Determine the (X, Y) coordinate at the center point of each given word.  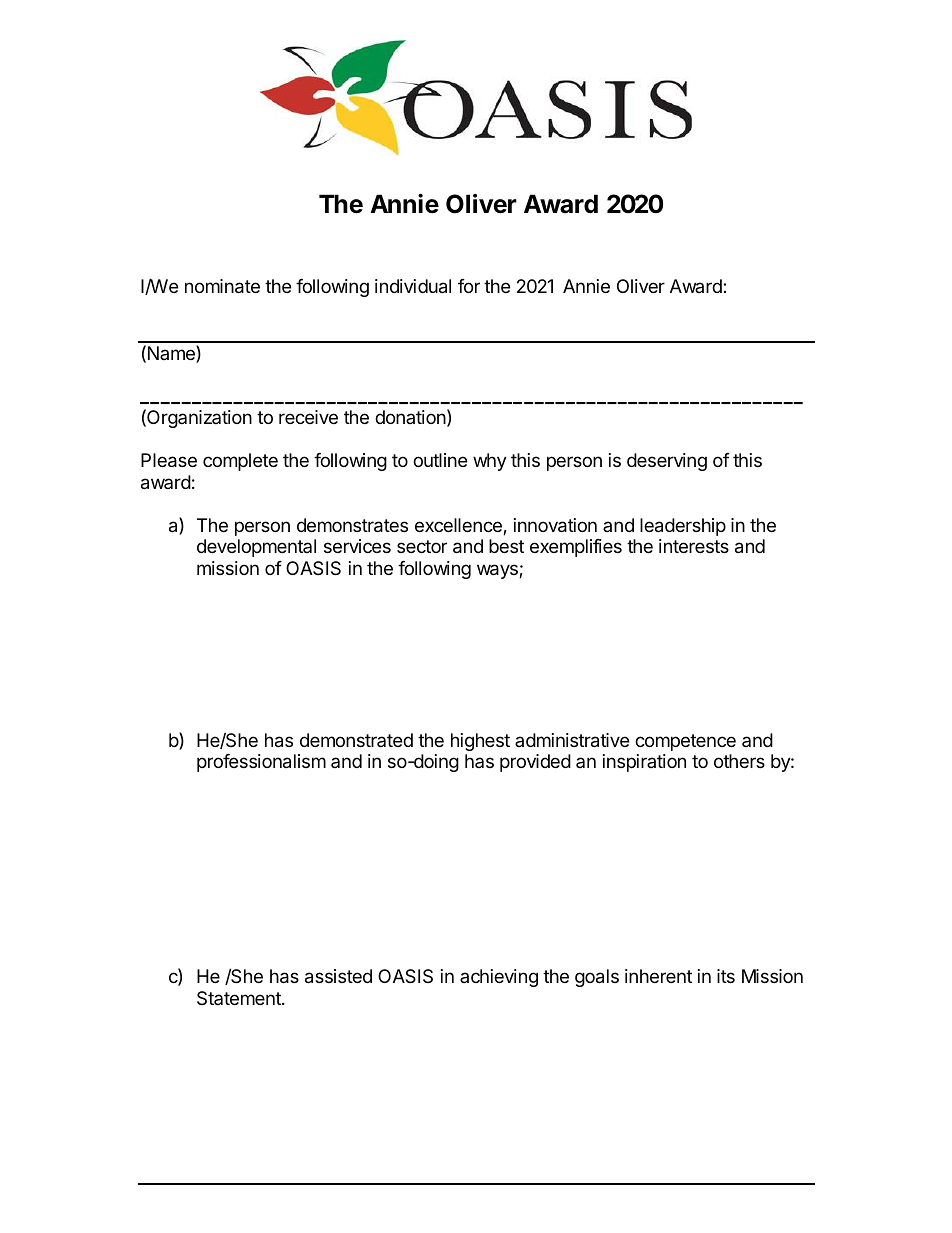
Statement (240, 998)
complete (240, 462)
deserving (667, 462)
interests (694, 546)
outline (440, 460)
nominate (222, 286)
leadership (683, 527)
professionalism (261, 763)
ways (498, 571)
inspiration (644, 763)
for (469, 286)
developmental (256, 548)
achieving (499, 978)
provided (535, 763)
